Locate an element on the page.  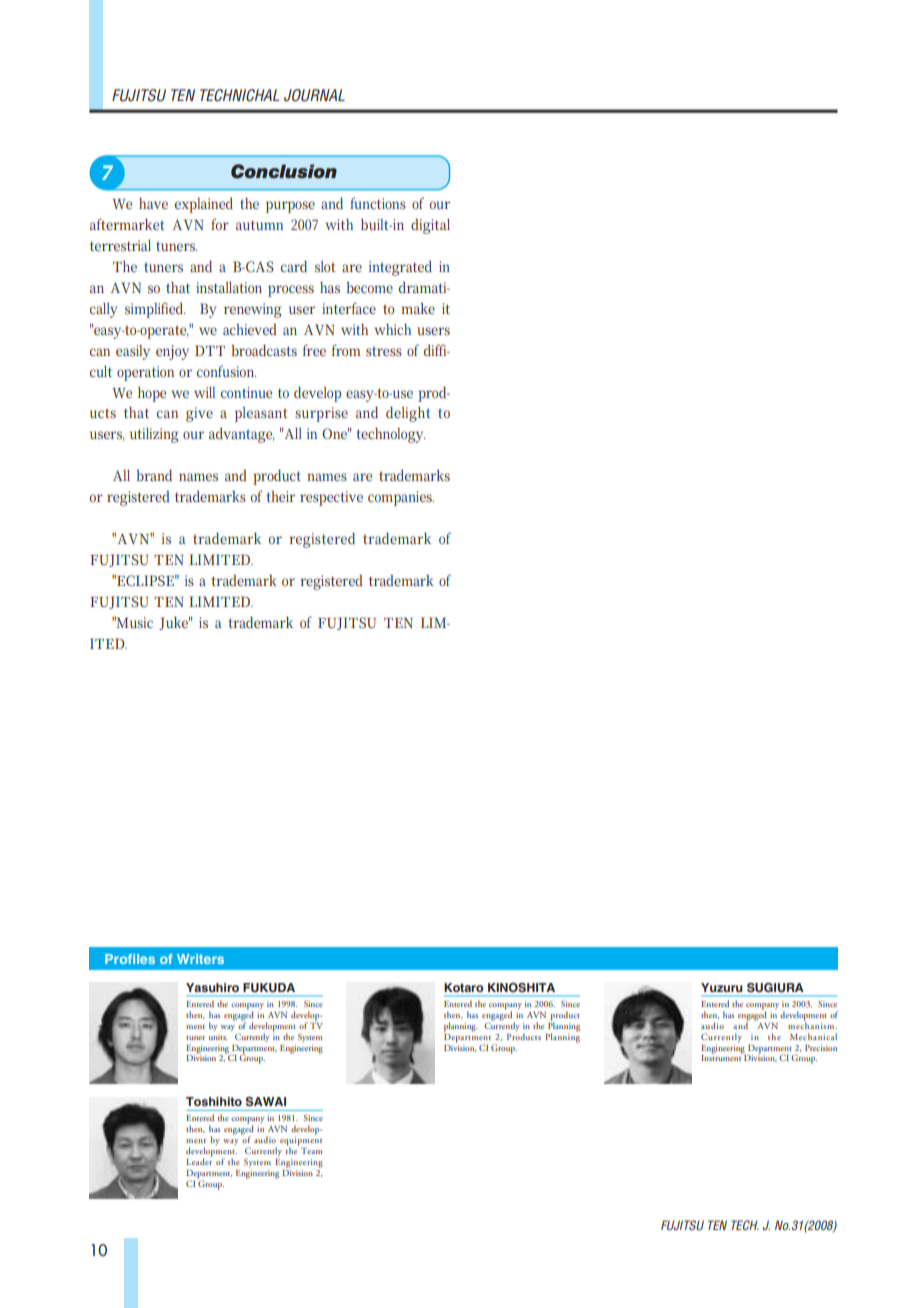
Precision is located at coordinates (821, 1048).
